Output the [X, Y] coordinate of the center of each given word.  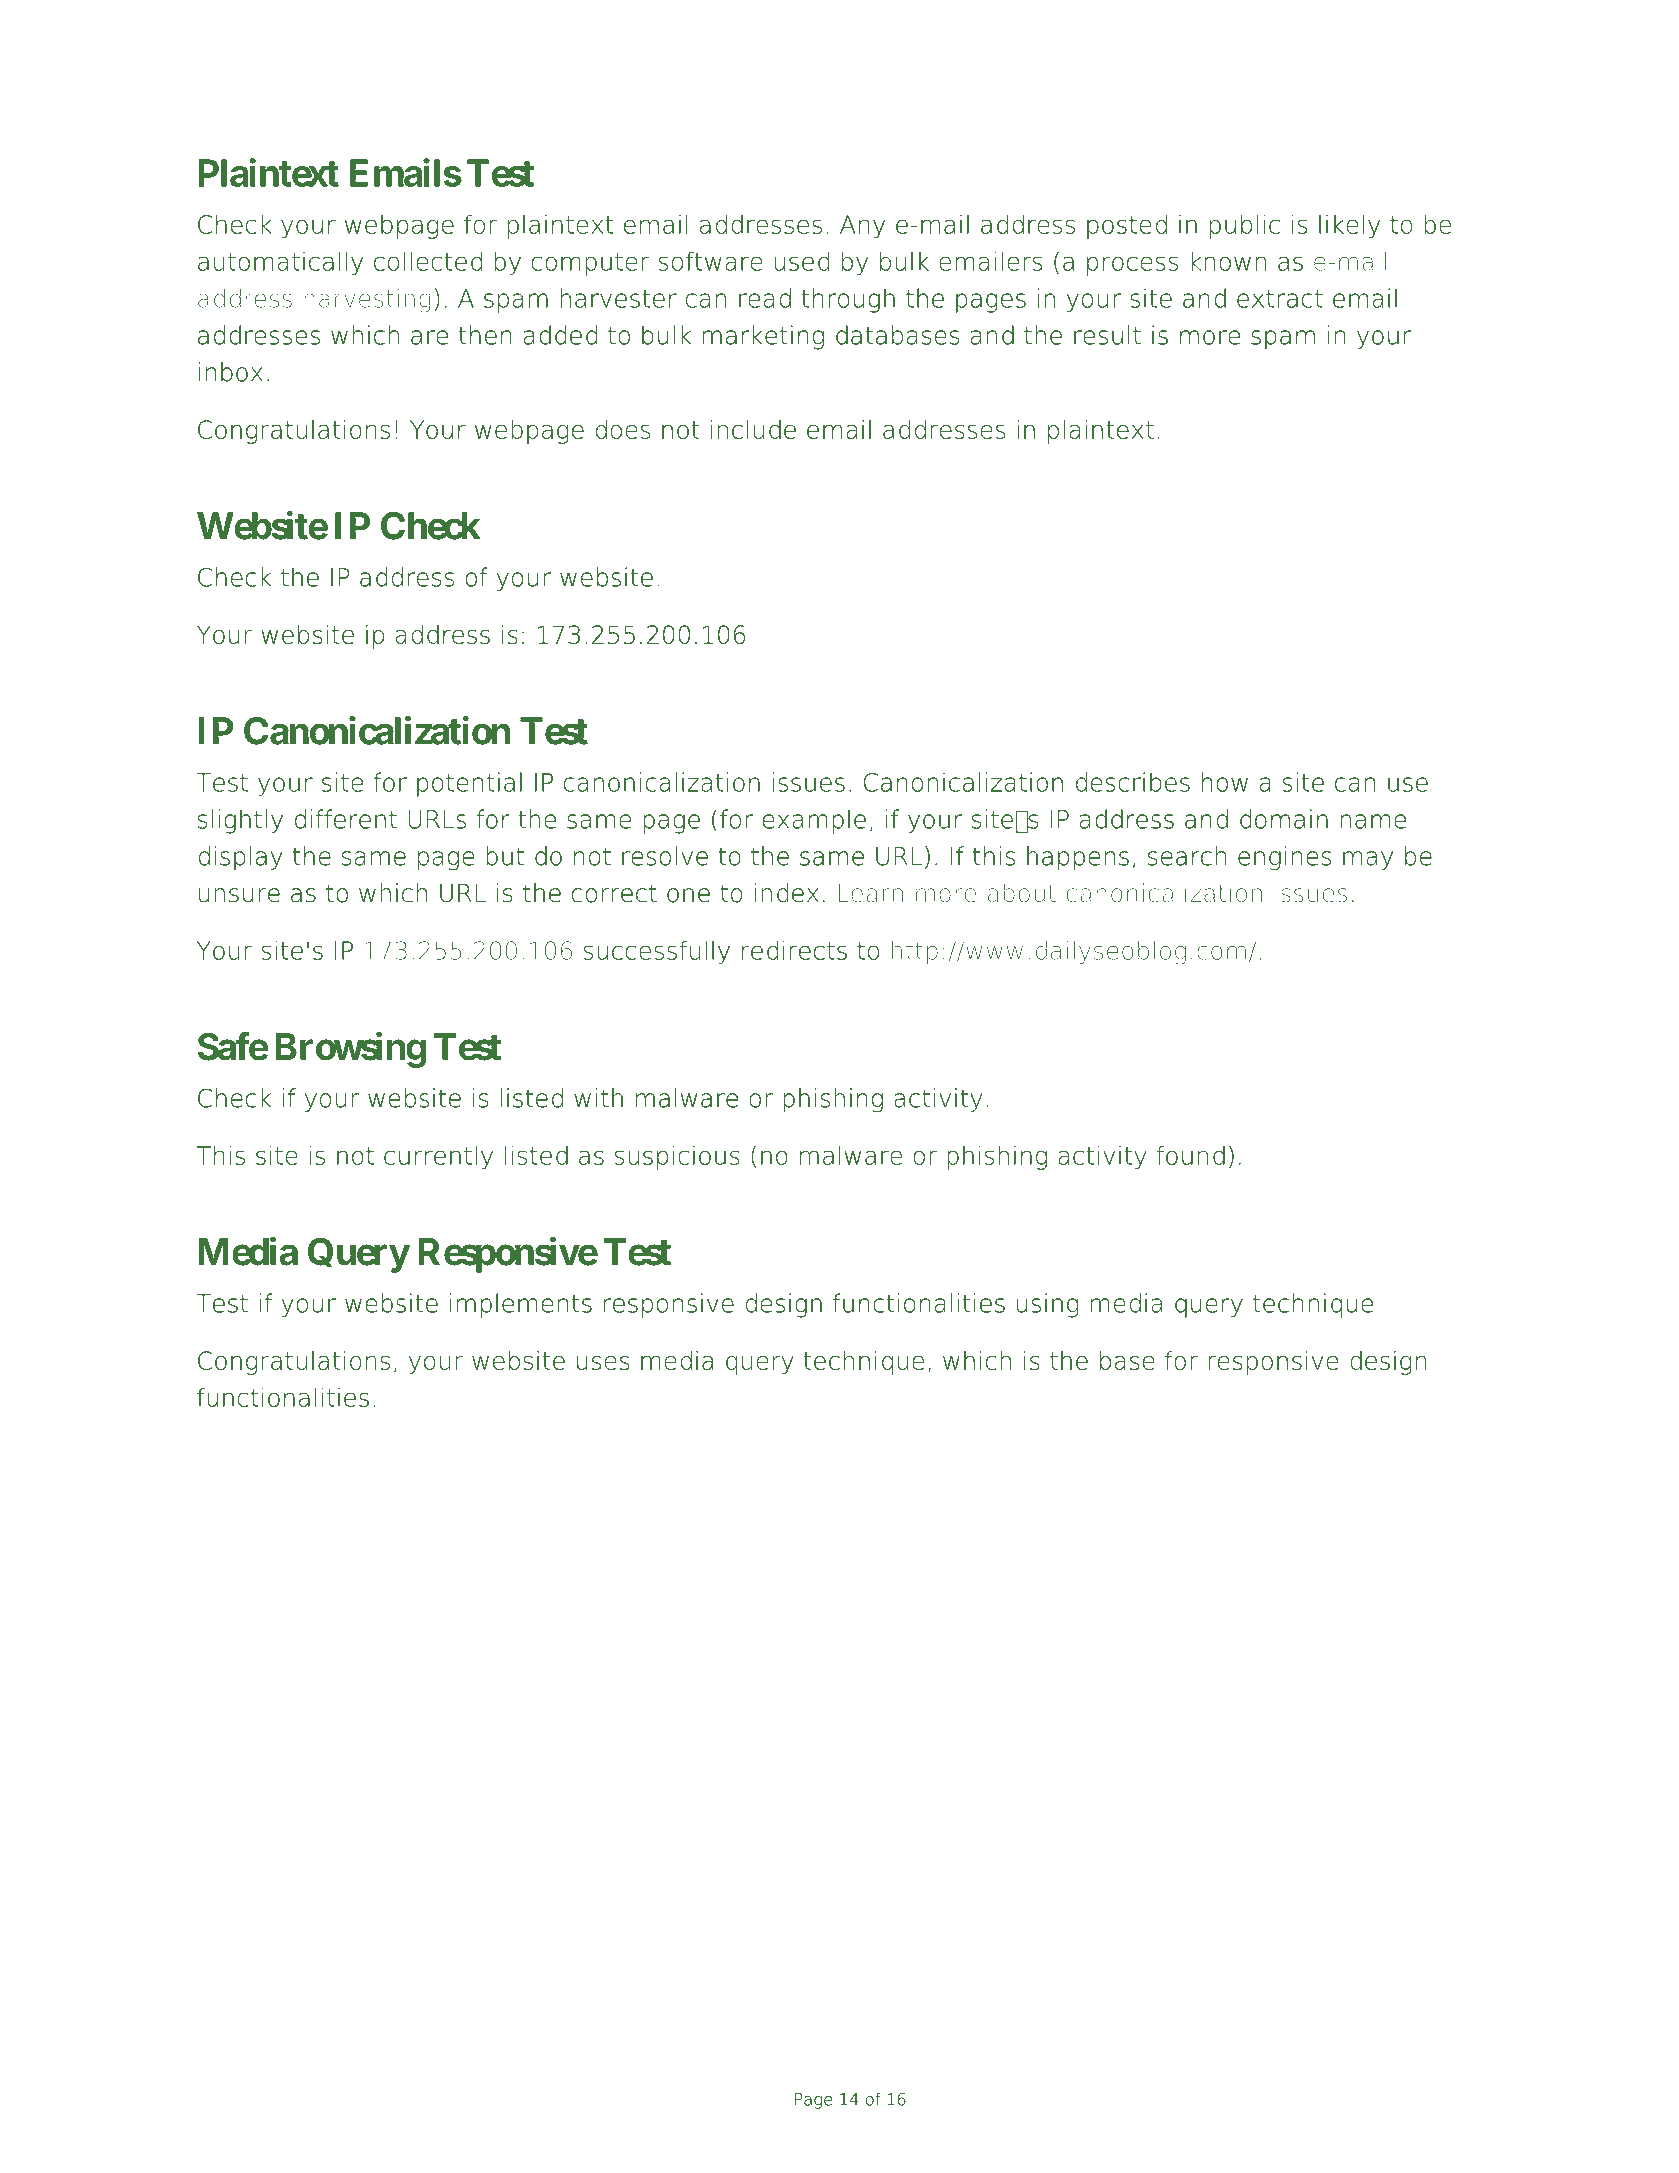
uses [603, 1362]
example [814, 821]
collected [428, 261]
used [802, 261]
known [1228, 261]
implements [521, 1305]
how [1225, 782]
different [346, 819]
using [1048, 1305]
